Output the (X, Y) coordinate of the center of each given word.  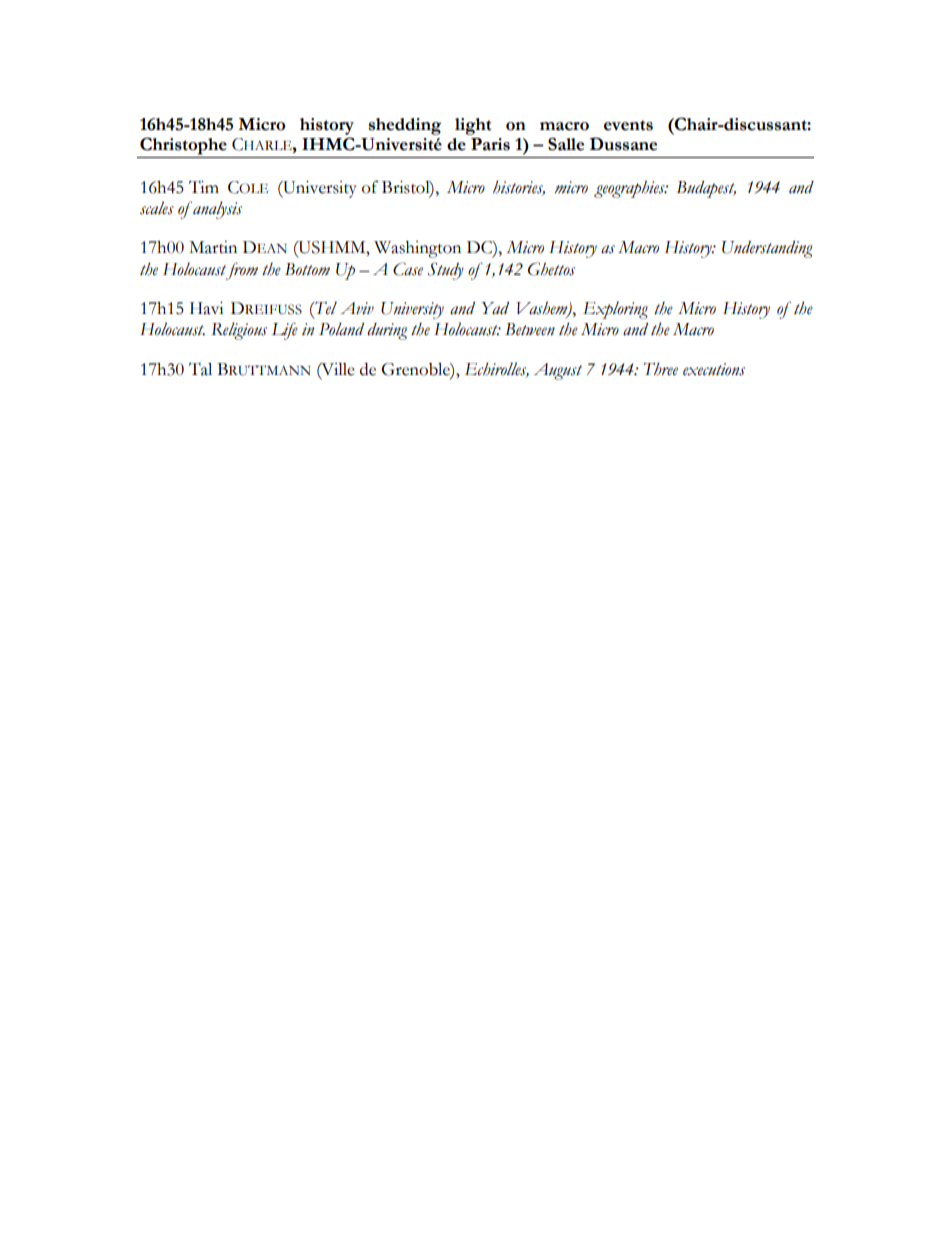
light (473, 126)
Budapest (706, 189)
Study (446, 271)
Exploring (615, 310)
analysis (216, 210)
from (241, 271)
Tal (200, 369)
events (628, 125)
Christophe (183, 147)
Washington (417, 249)
